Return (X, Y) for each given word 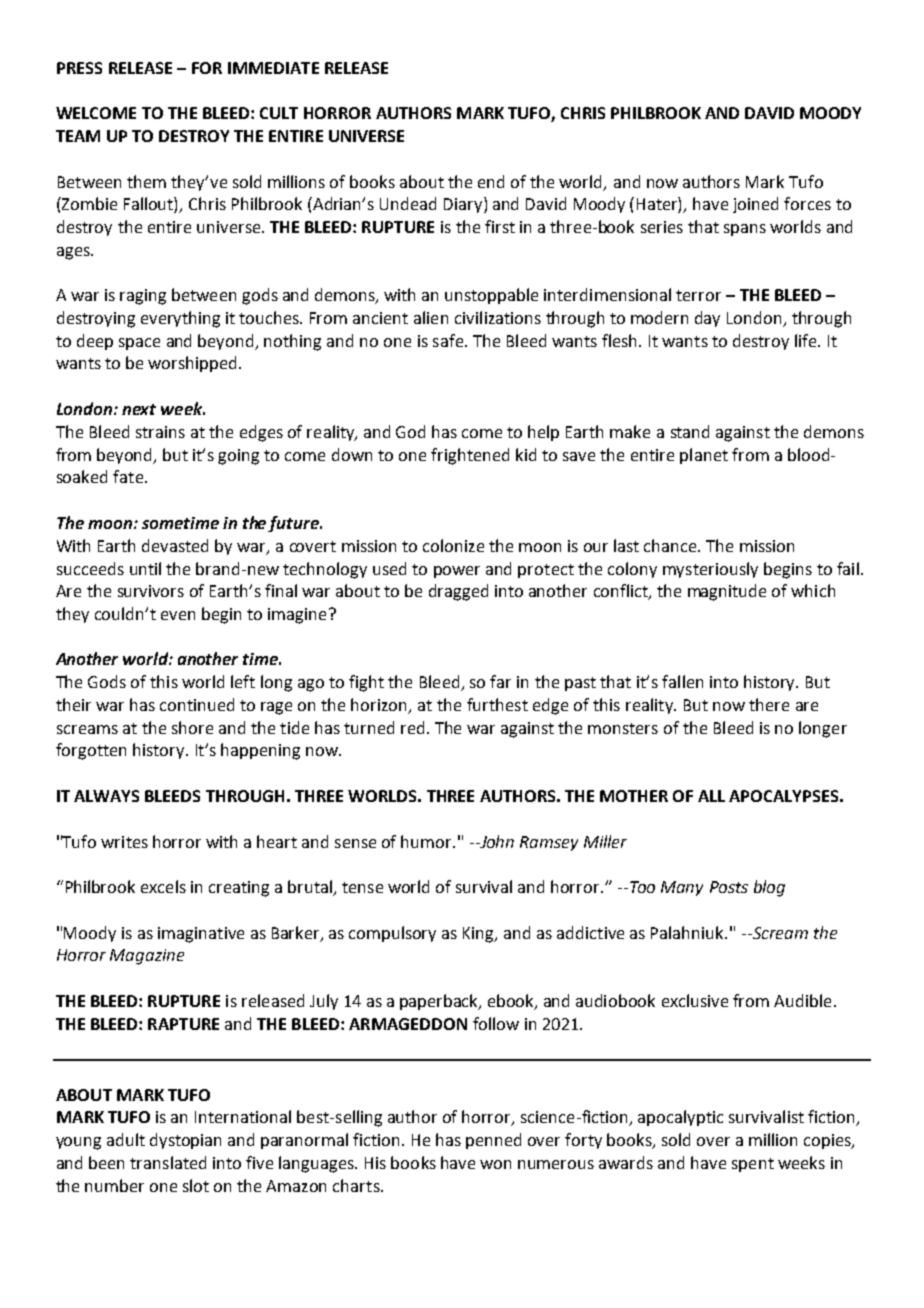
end (491, 181)
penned (493, 1141)
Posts (729, 887)
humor (427, 841)
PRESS (79, 68)
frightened (470, 456)
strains (160, 432)
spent (753, 1165)
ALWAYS (106, 796)
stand (690, 431)
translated (168, 1162)
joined (755, 205)
